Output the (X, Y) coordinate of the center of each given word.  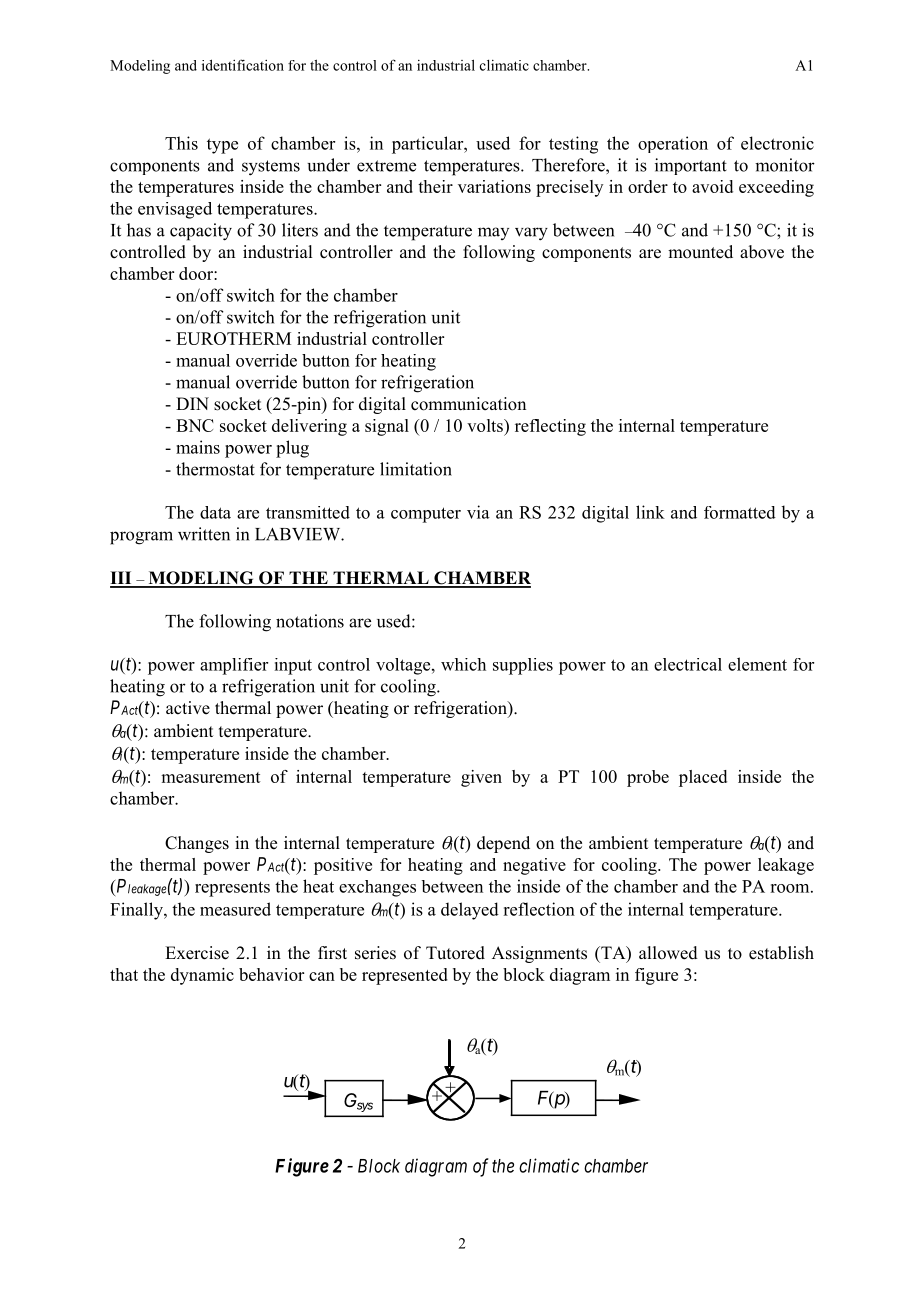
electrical (688, 664)
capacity (201, 232)
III (122, 579)
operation (673, 144)
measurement (211, 777)
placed (703, 778)
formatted (740, 512)
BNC (195, 425)
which (463, 664)
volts (486, 425)
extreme (386, 166)
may (493, 233)
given (481, 778)
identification (243, 65)
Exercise (197, 953)
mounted (700, 252)
